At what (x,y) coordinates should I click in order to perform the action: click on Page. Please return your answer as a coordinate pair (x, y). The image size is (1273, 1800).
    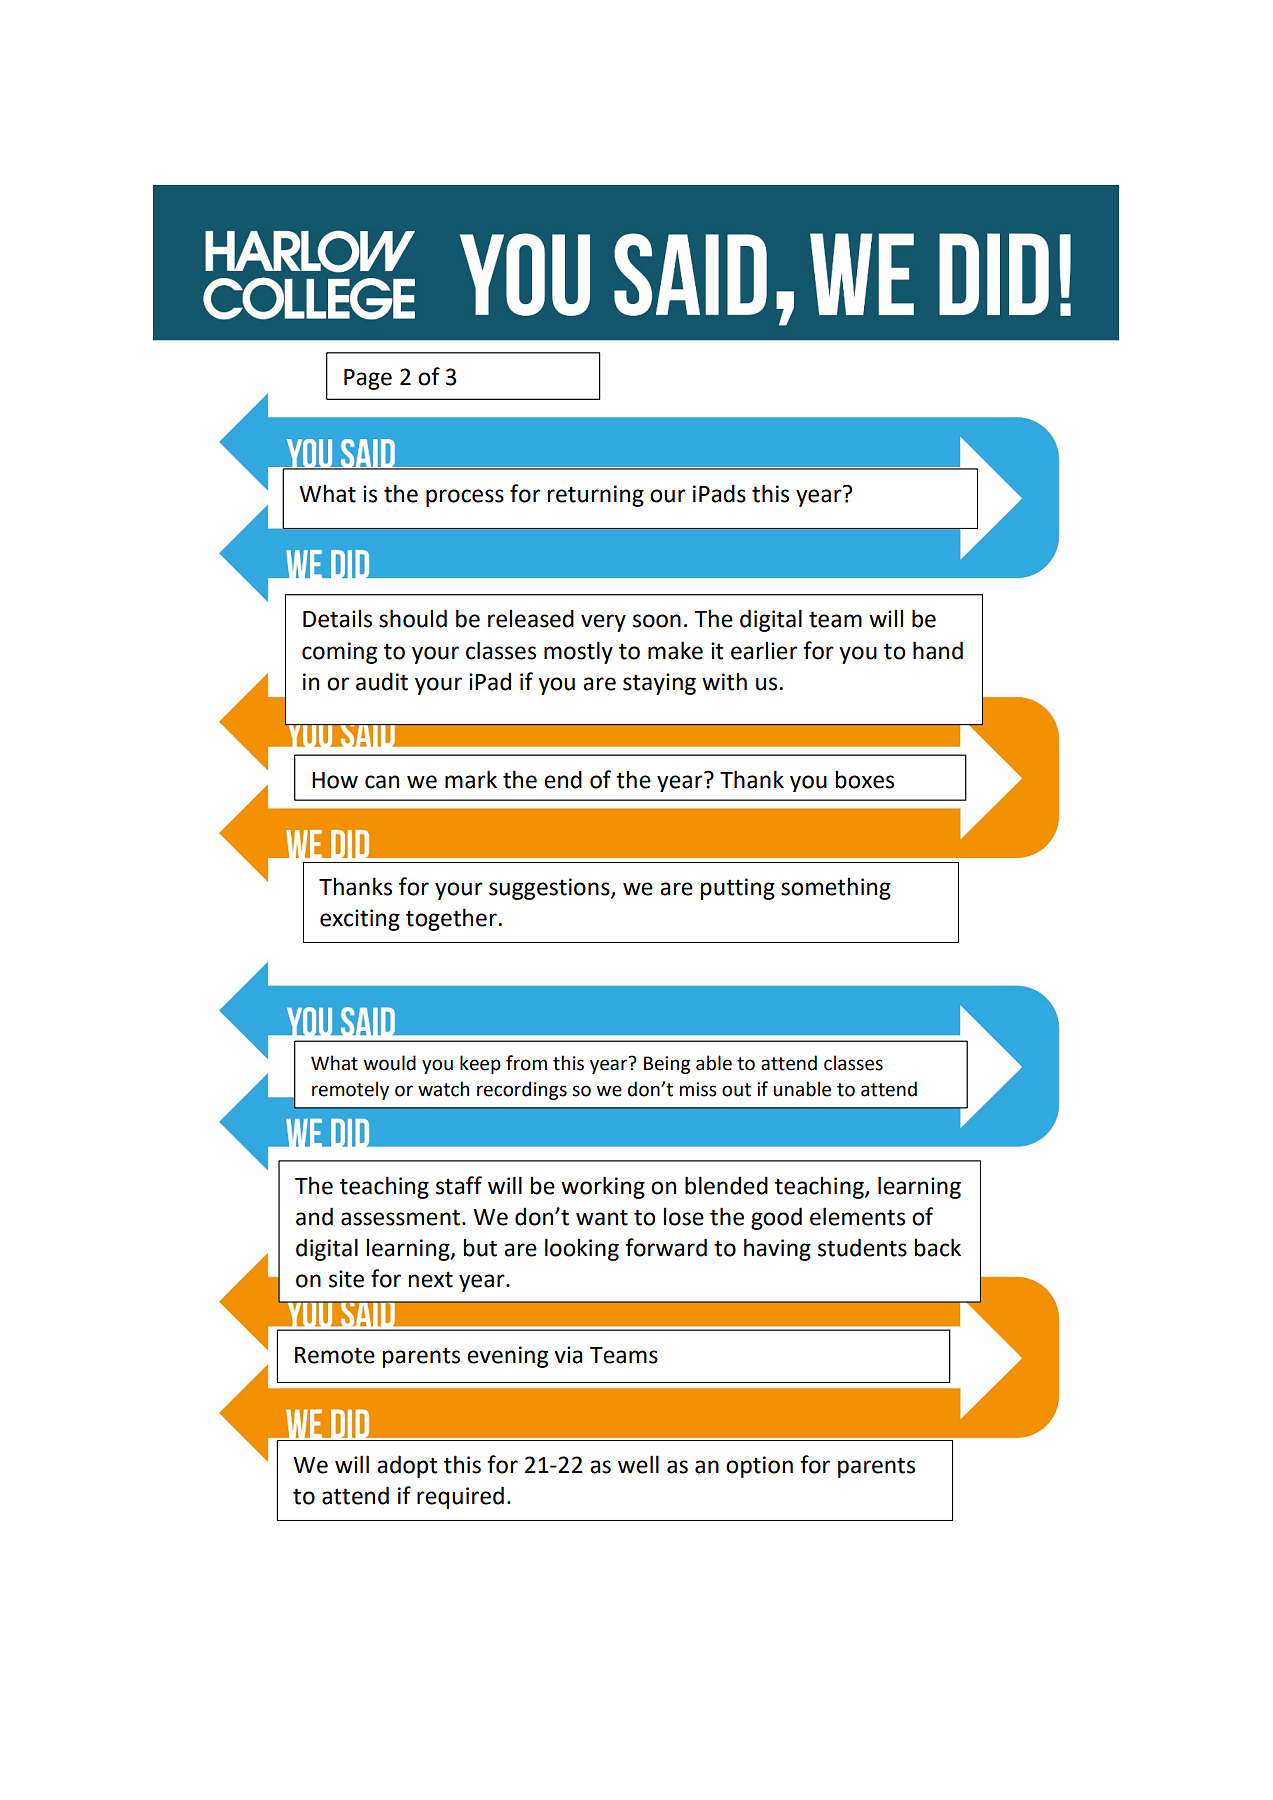
    Looking at the image, I should click on (368, 379).
